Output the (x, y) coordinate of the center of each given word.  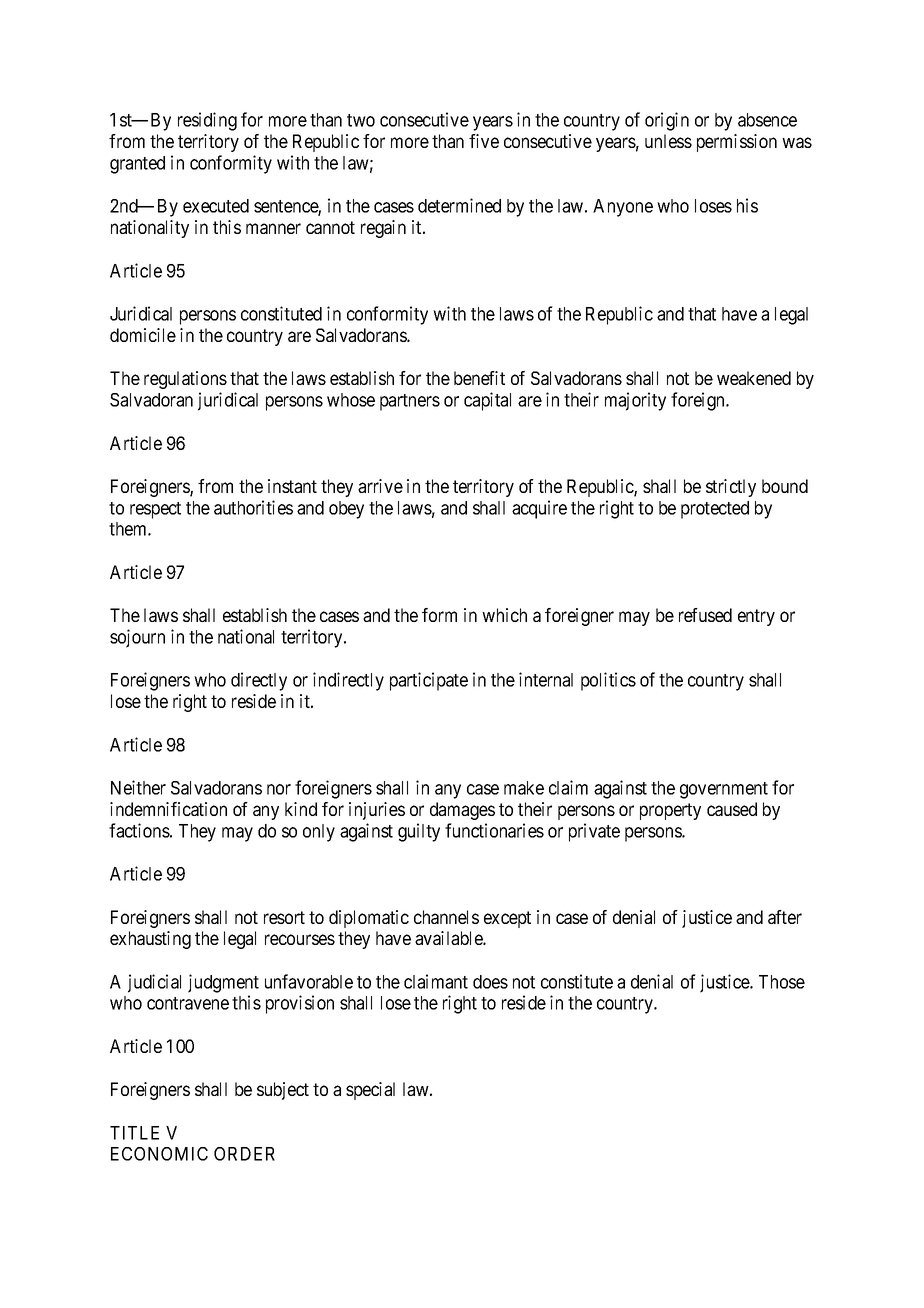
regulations (185, 380)
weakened (754, 378)
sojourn (137, 638)
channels (446, 917)
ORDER (244, 1154)
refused (705, 615)
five (484, 141)
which (504, 615)
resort (284, 917)
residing (207, 121)
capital (487, 401)
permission (737, 143)
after (785, 917)
